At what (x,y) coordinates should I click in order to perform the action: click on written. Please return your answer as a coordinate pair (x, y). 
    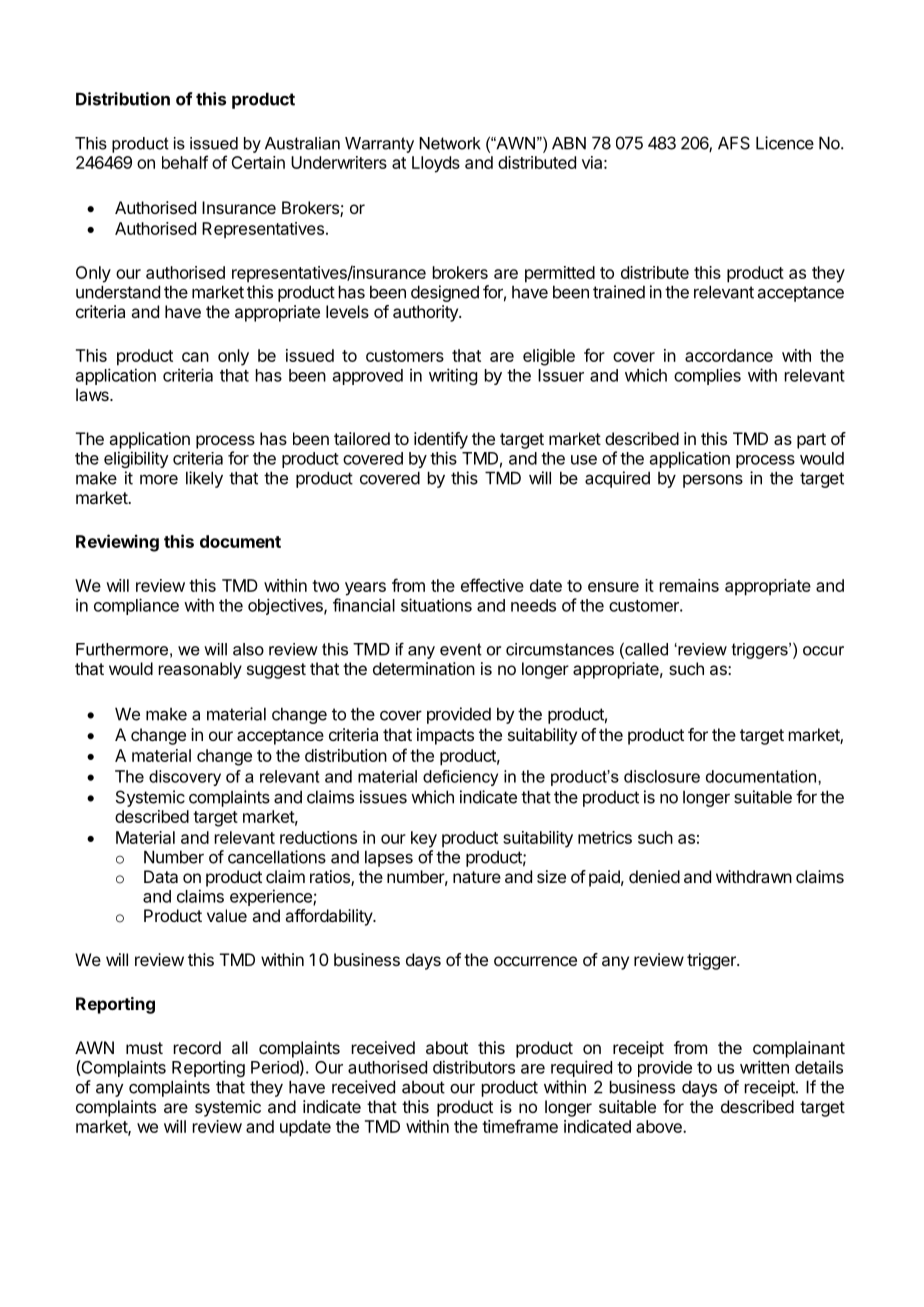
    Looking at the image, I should click on (764, 1067).
